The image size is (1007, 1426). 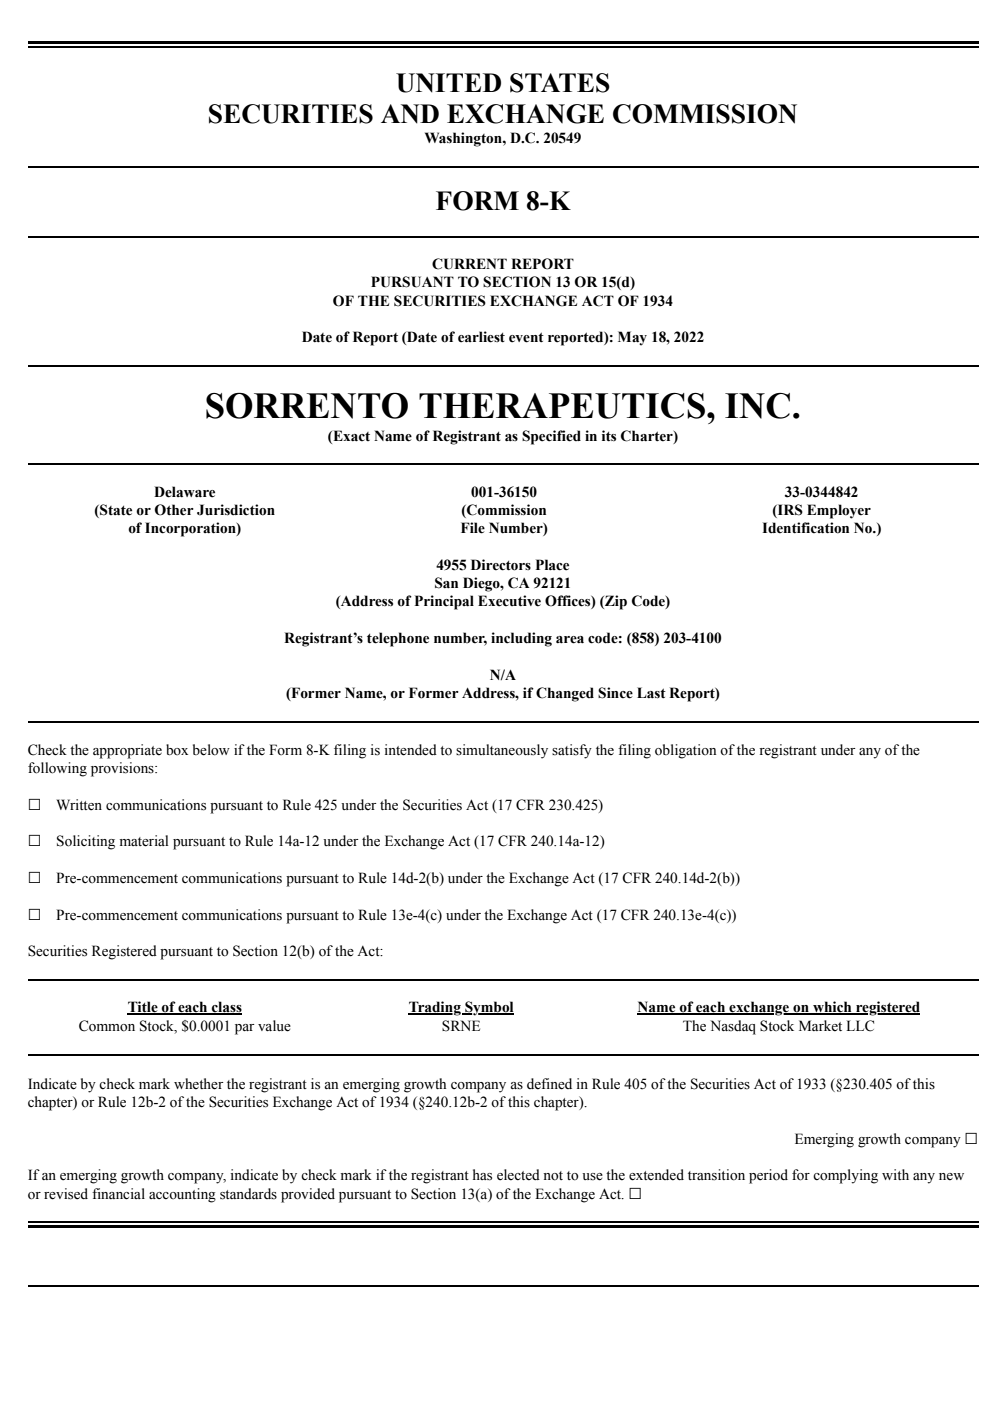 I want to click on elected, so click(x=518, y=1175).
